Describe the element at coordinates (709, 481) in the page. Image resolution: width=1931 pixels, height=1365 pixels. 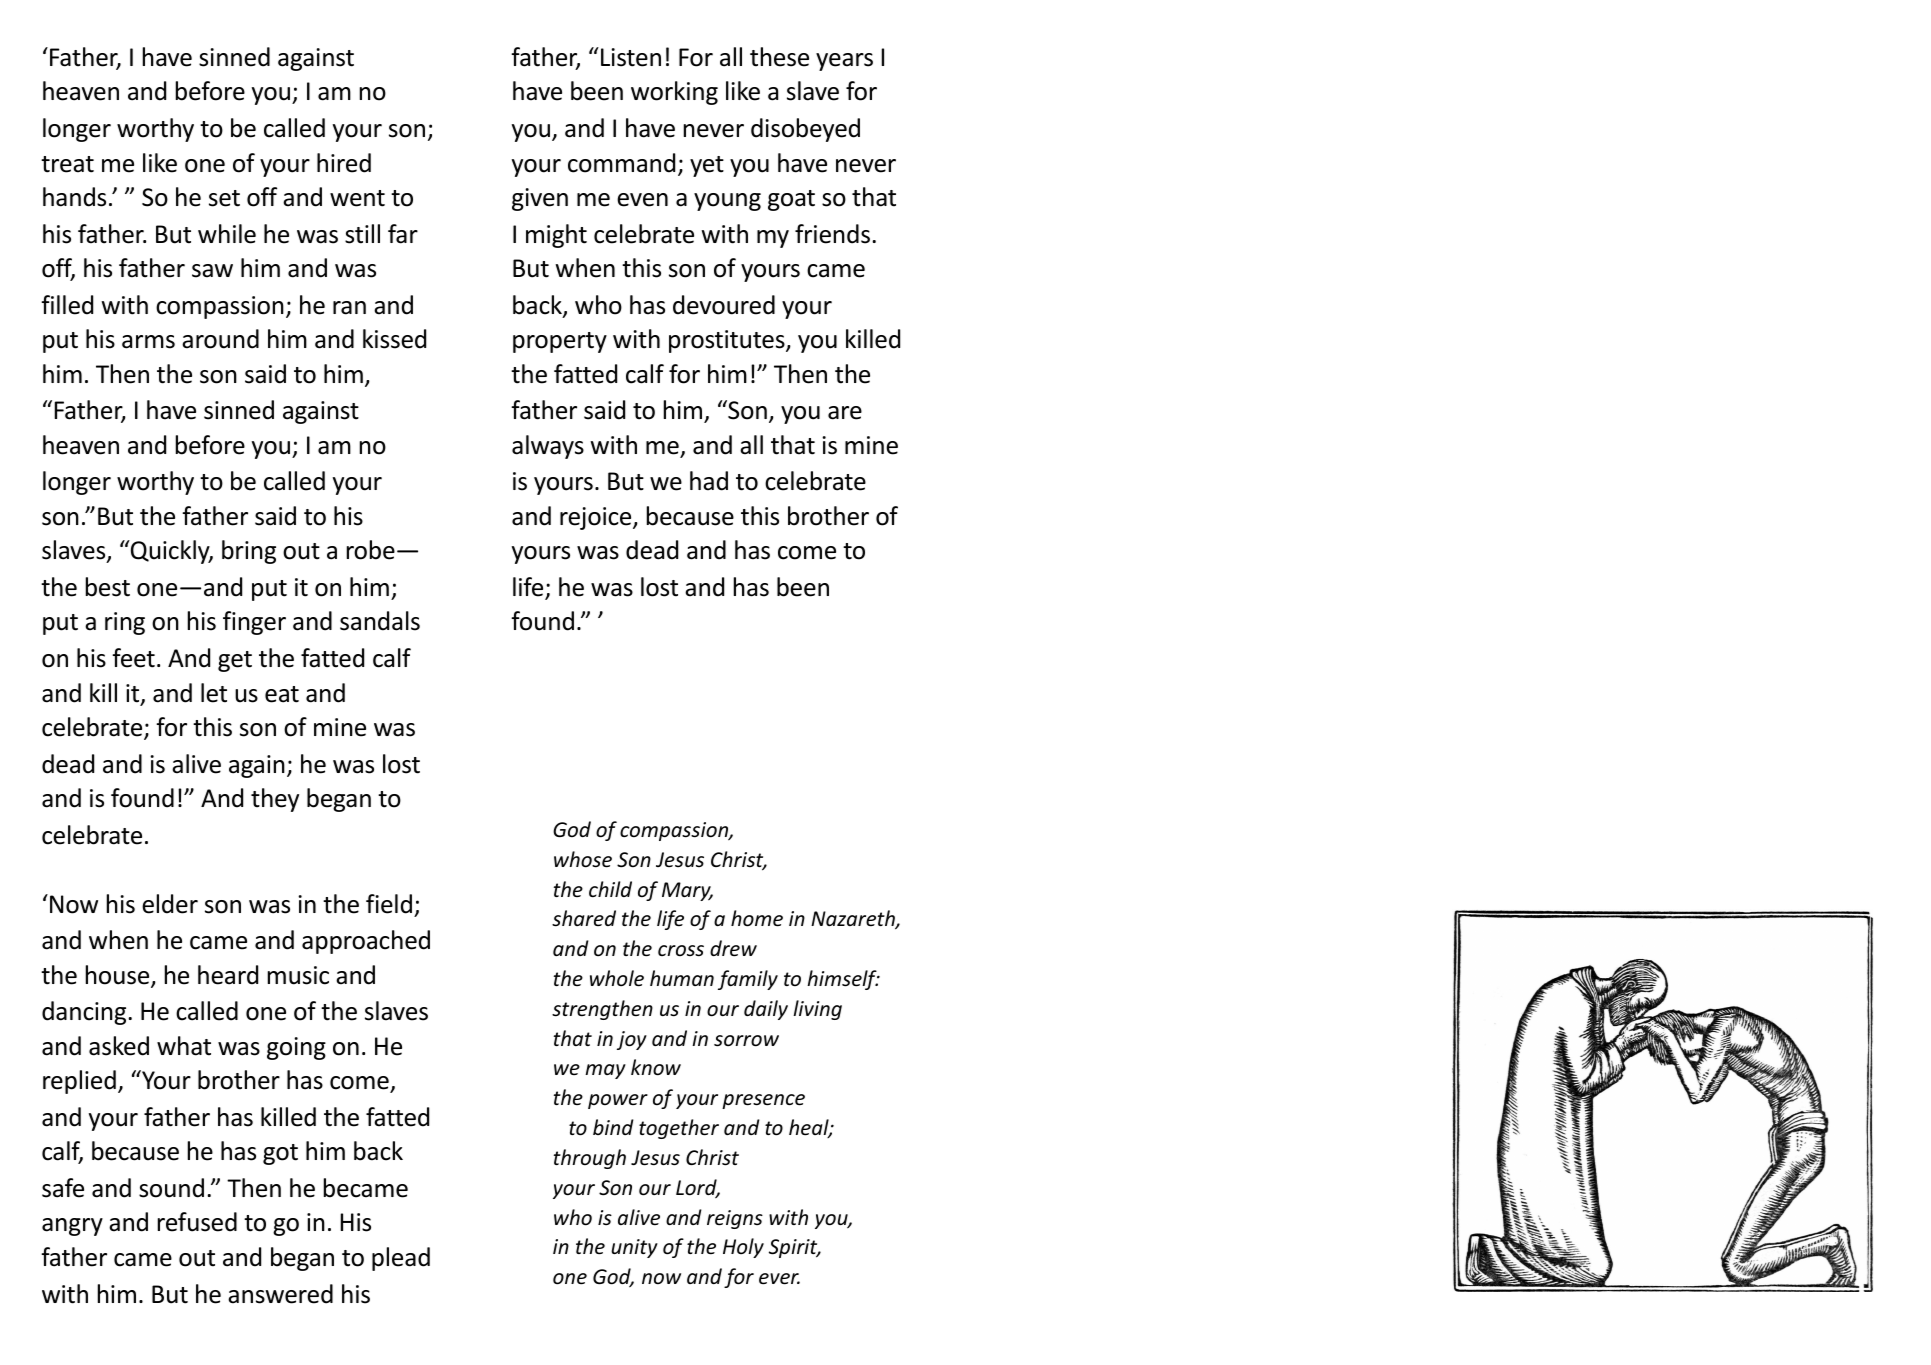
I see `had` at that location.
